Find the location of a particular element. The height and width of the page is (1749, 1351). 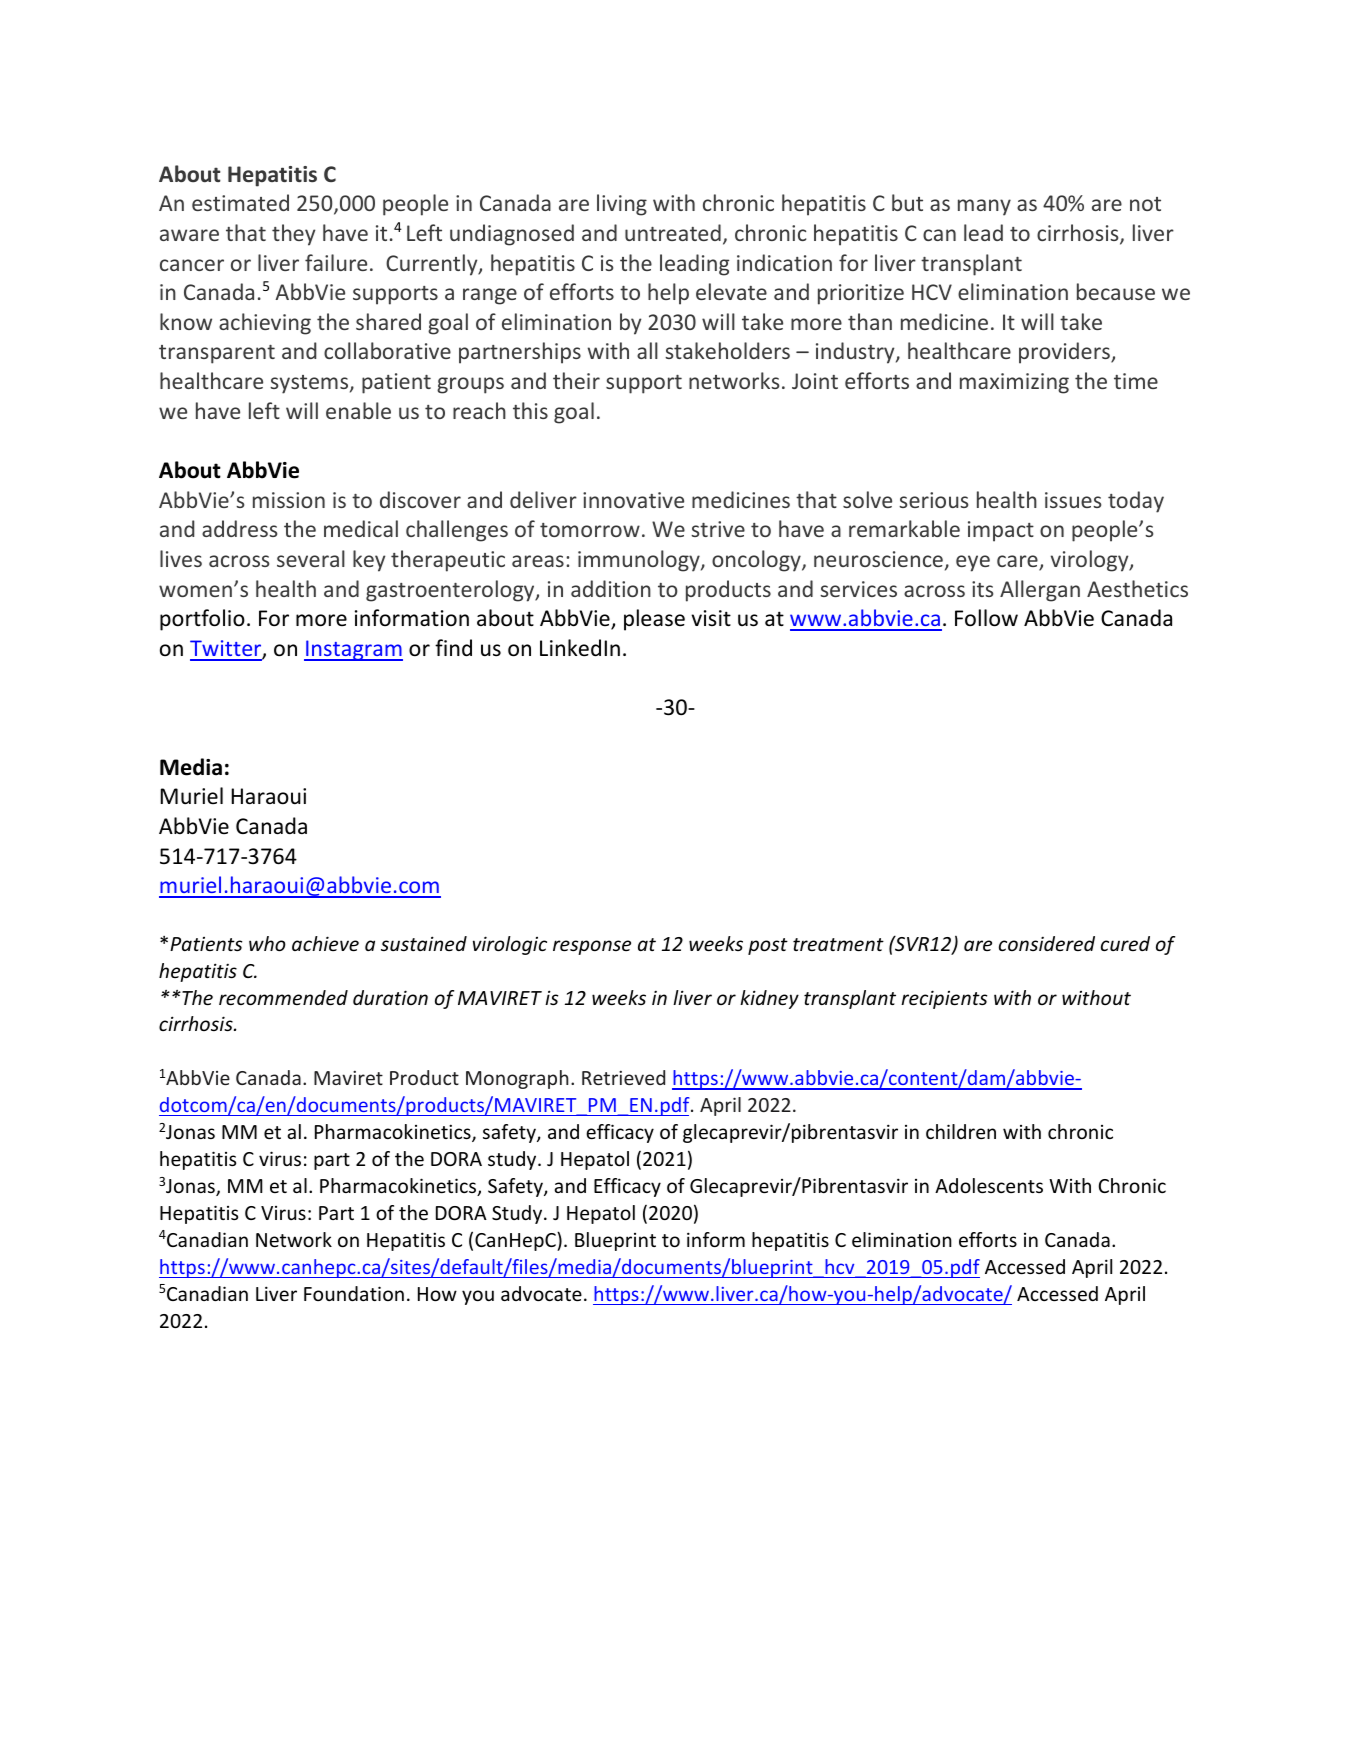

recommended is located at coordinates (283, 997).
